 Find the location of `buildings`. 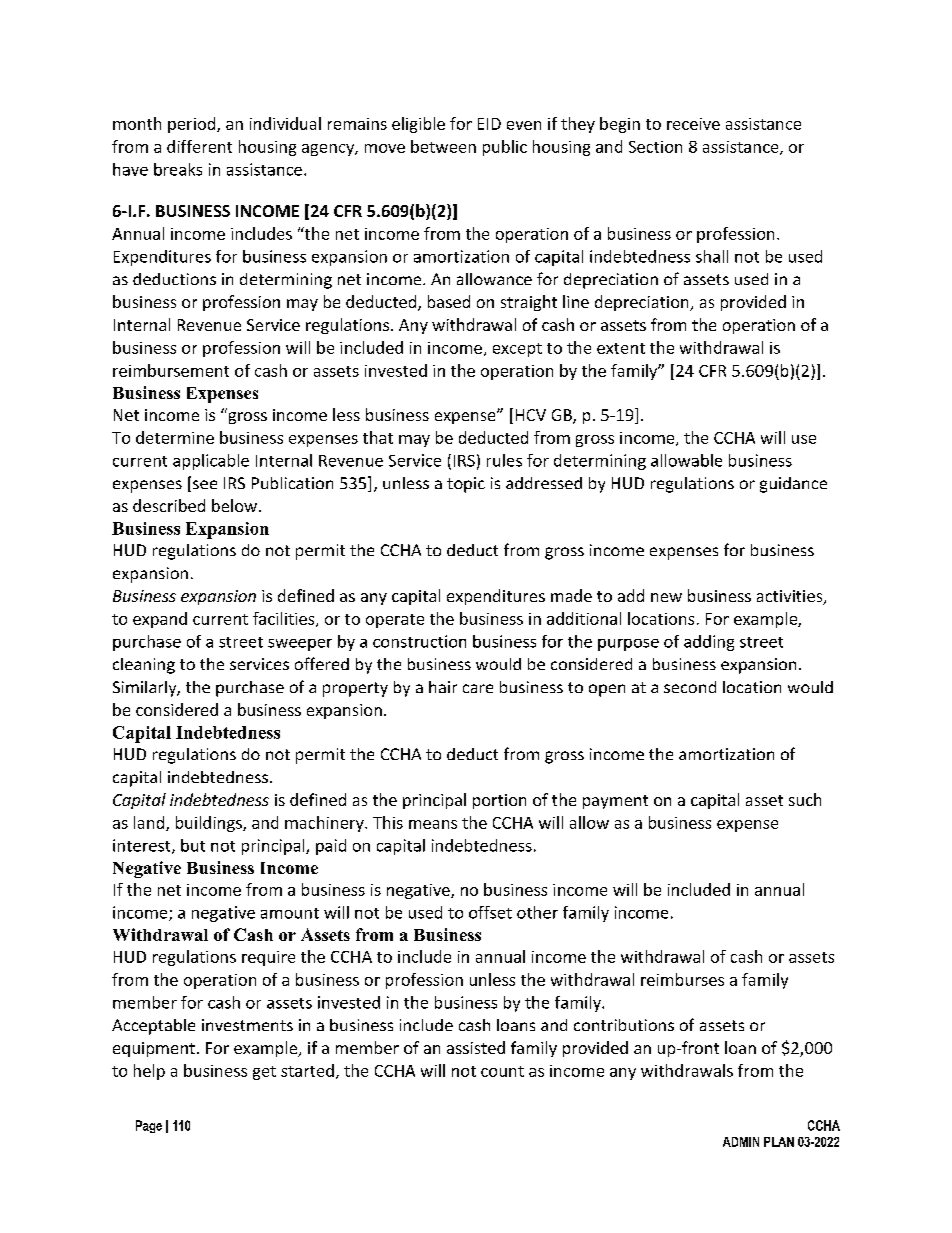

buildings is located at coordinates (210, 824).
